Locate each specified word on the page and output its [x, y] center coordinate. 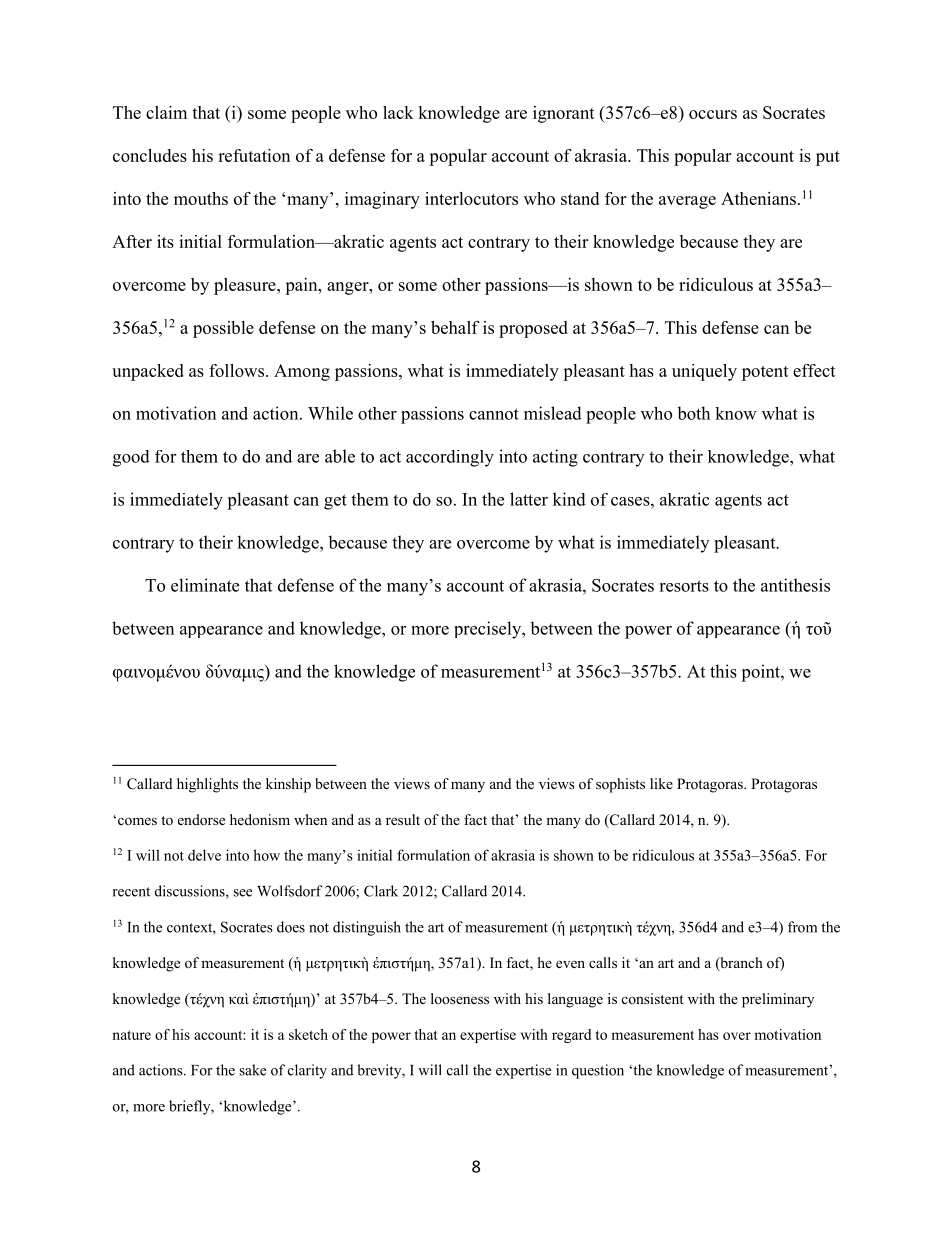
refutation [254, 155]
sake [252, 1070]
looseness [460, 998]
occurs [713, 114]
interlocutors [471, 198]
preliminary [778, 1000]
